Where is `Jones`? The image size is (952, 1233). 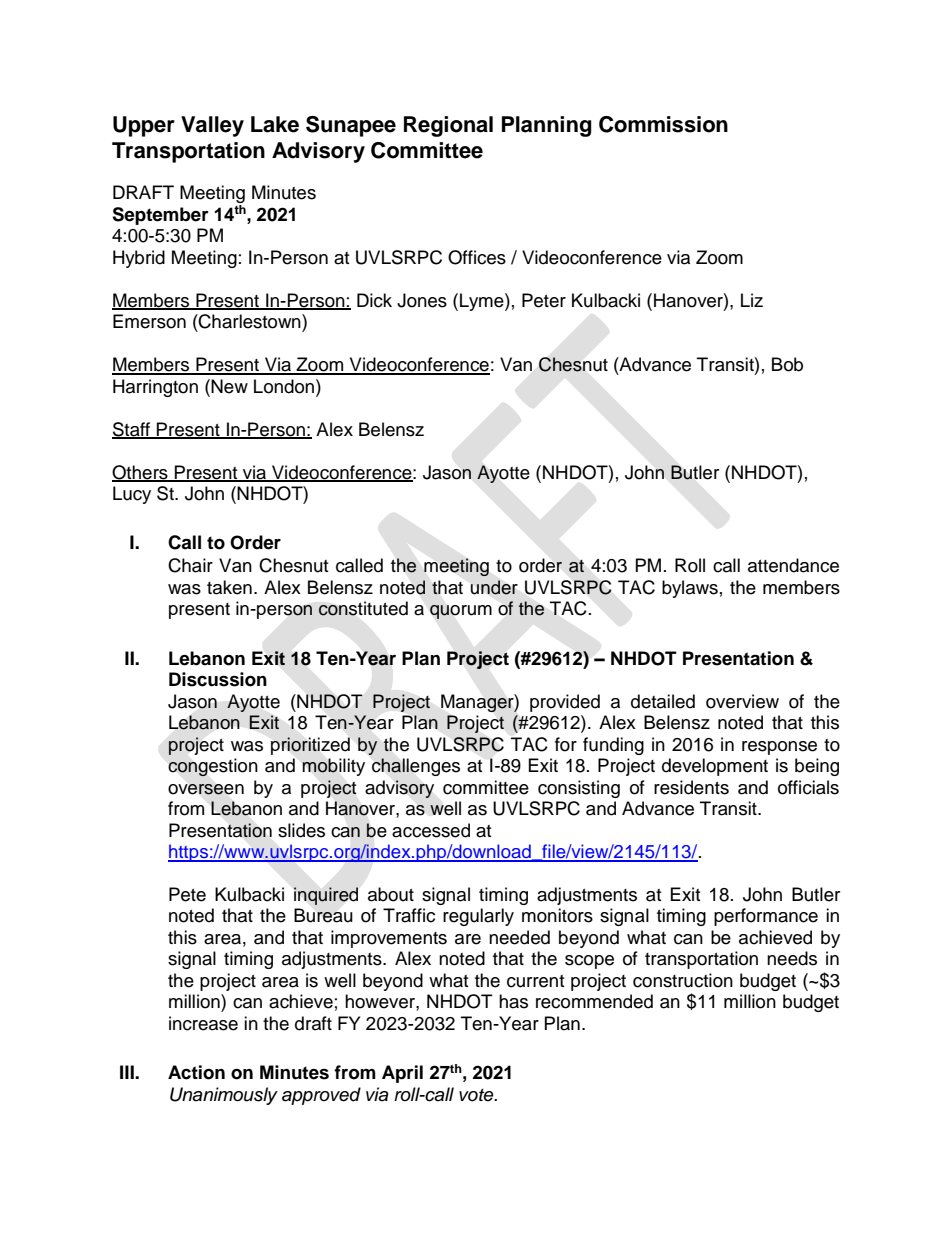
Jones is located at coordinates (422, 300).
